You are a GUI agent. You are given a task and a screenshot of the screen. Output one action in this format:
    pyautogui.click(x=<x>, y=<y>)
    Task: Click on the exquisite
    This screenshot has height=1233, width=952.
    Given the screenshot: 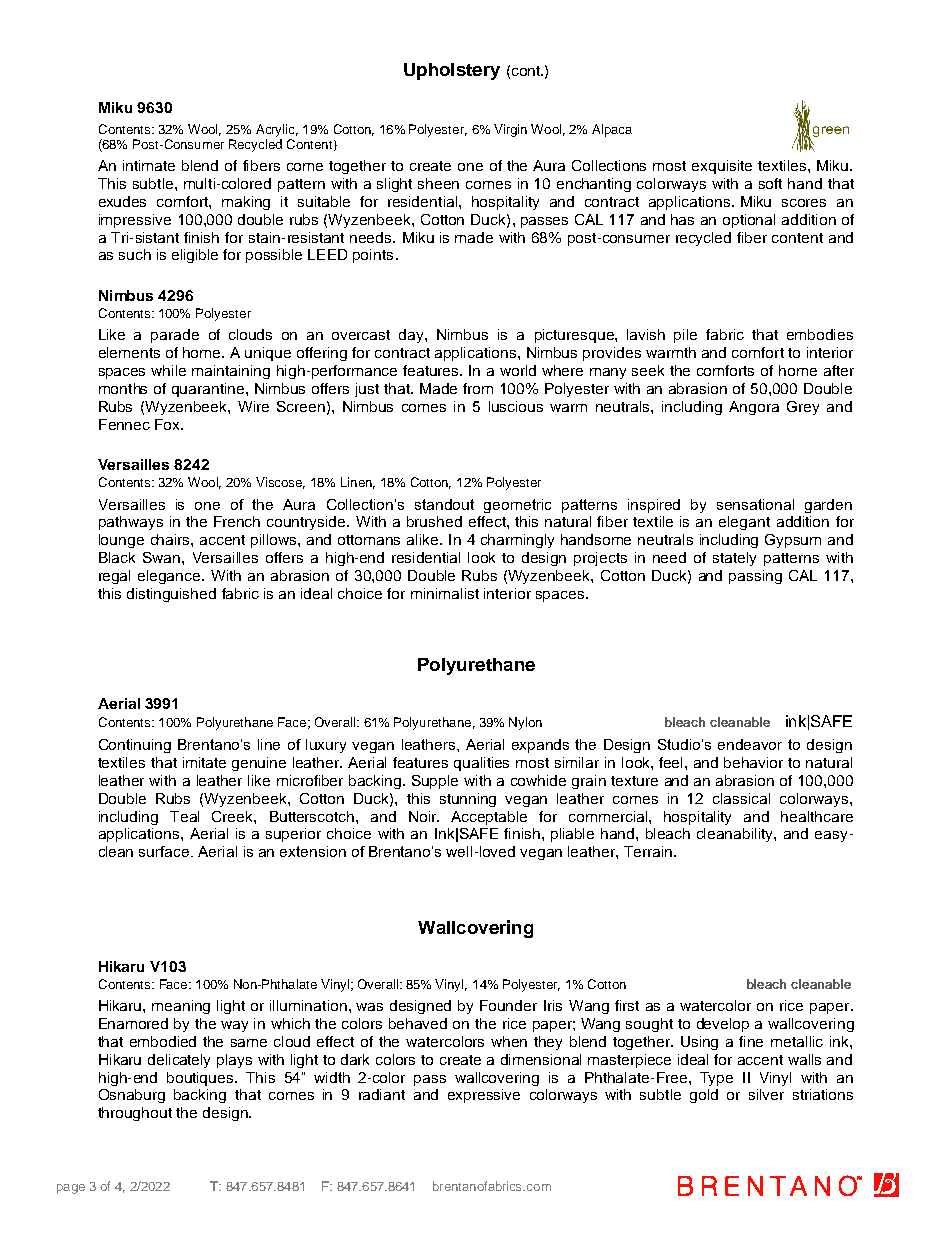 What is the action you would take?
    pyautogui.click(x=722, y=167)
